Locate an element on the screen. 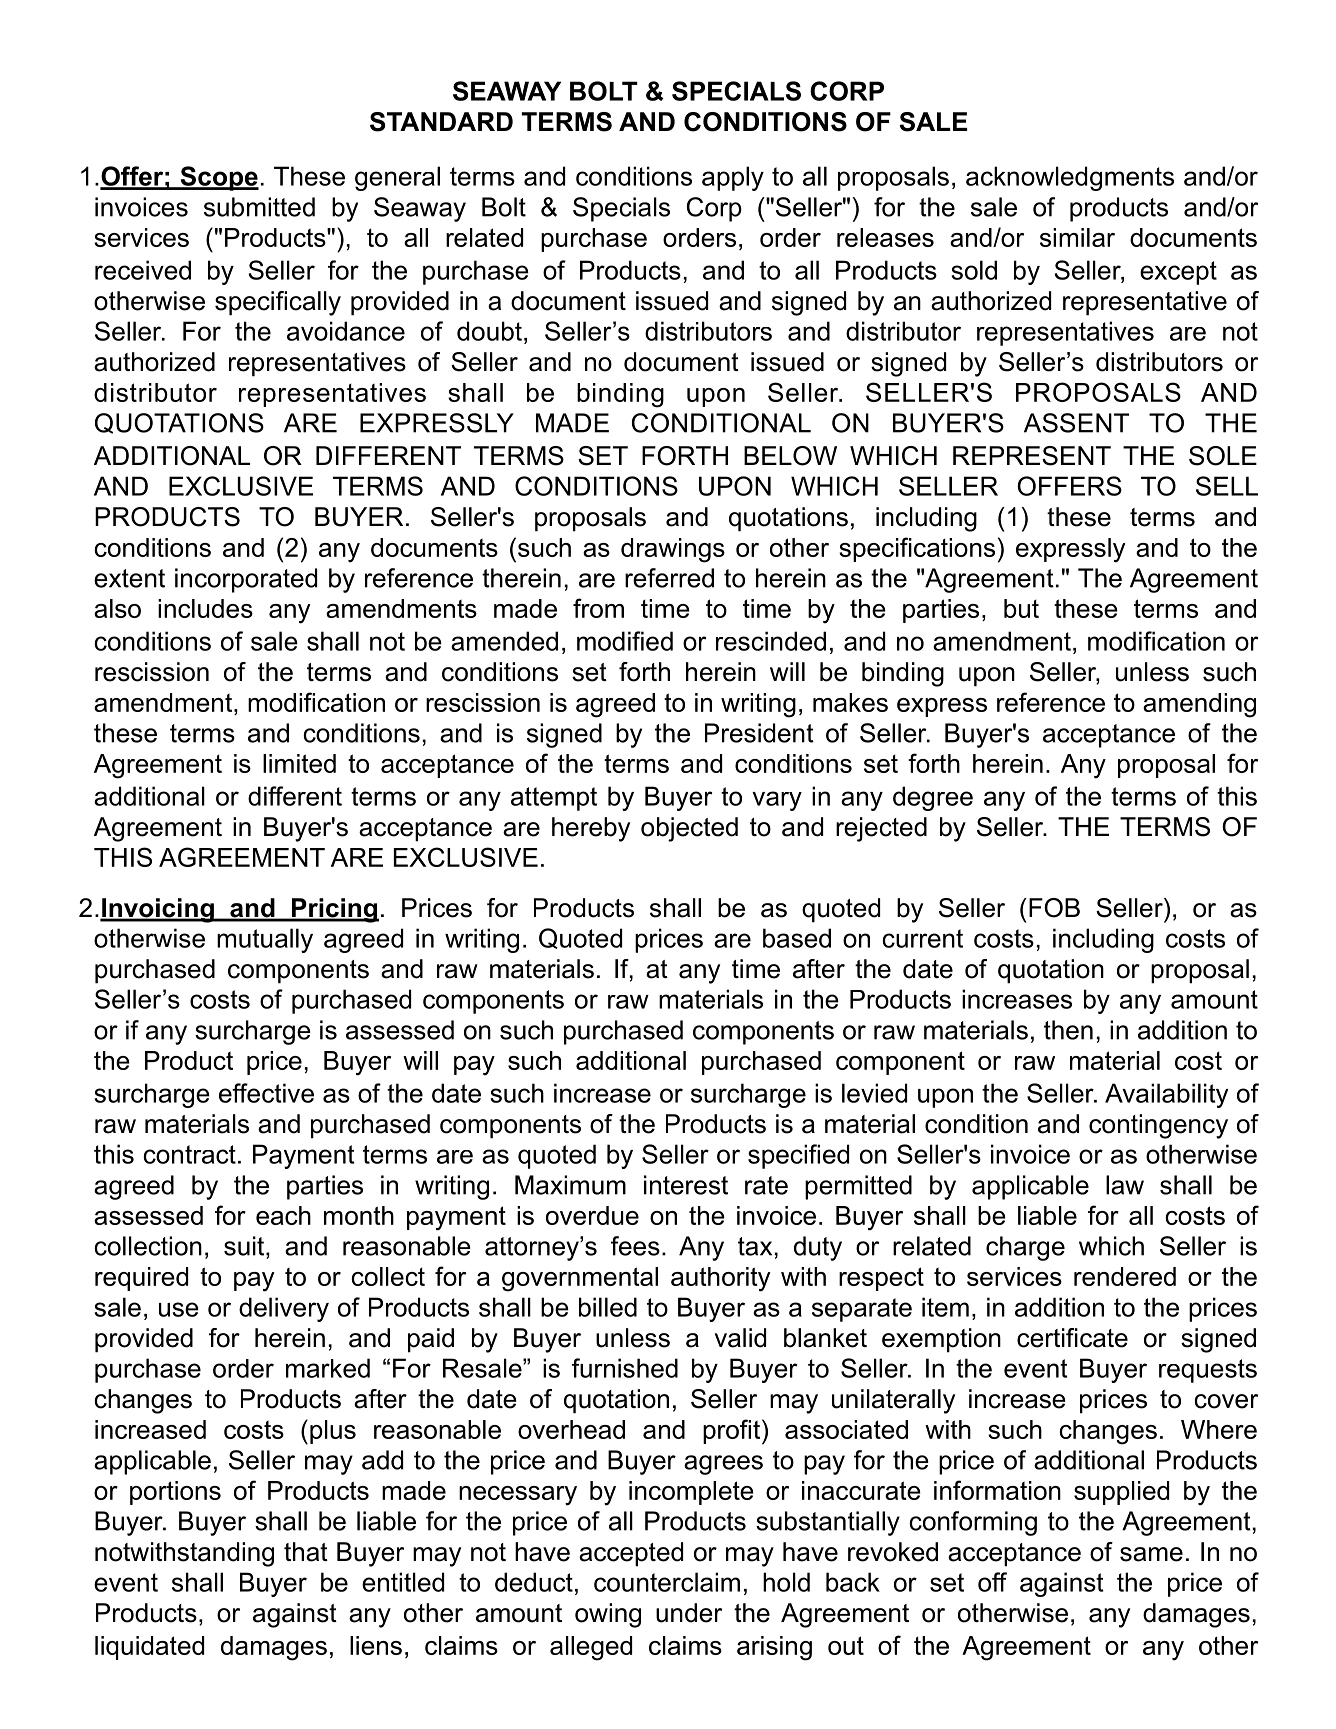 The height and width of the screenshot is (1729, 1336). avoidance is located at coordinates (346, 331).
